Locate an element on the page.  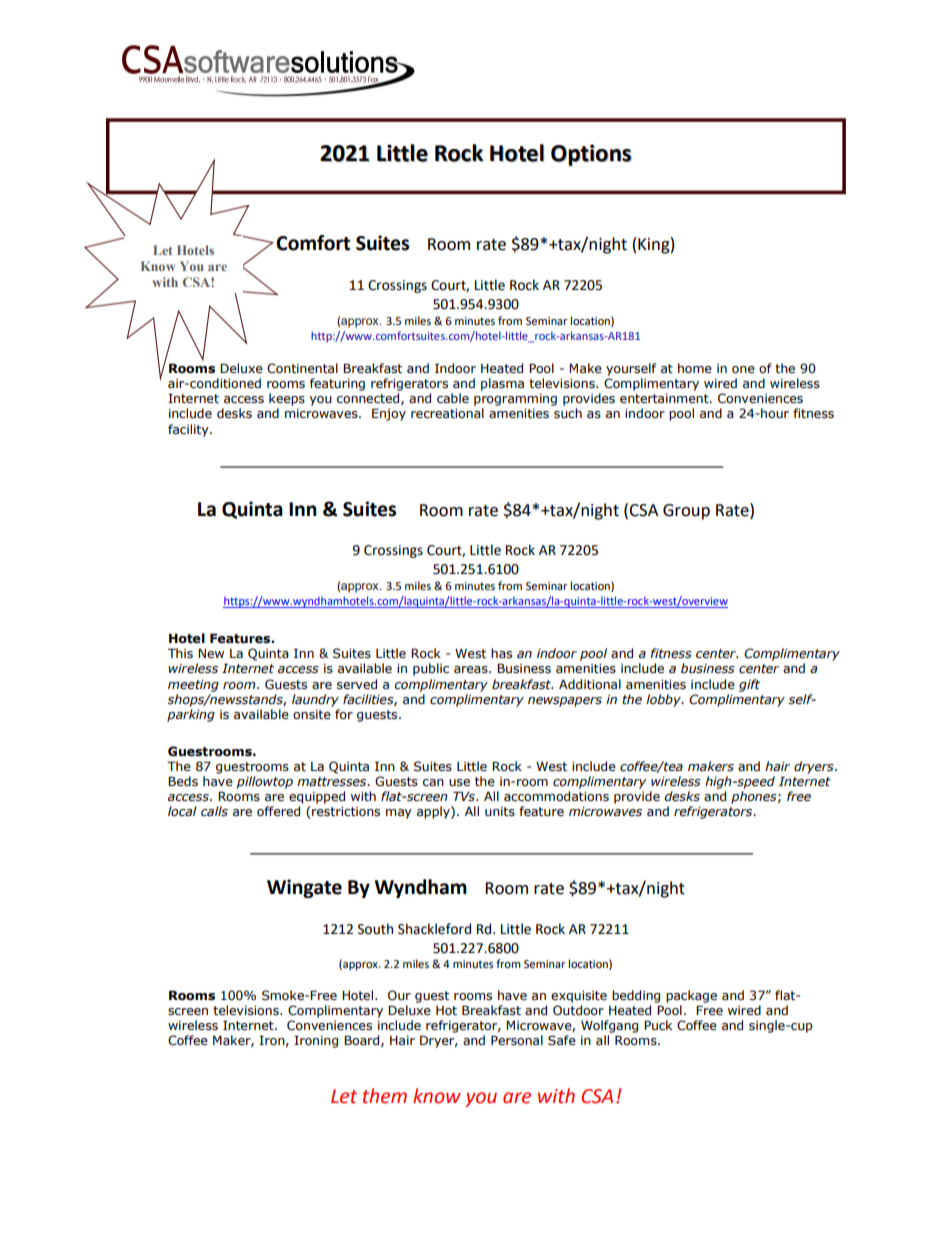
entertainment is located at coordinates (665, 399).
